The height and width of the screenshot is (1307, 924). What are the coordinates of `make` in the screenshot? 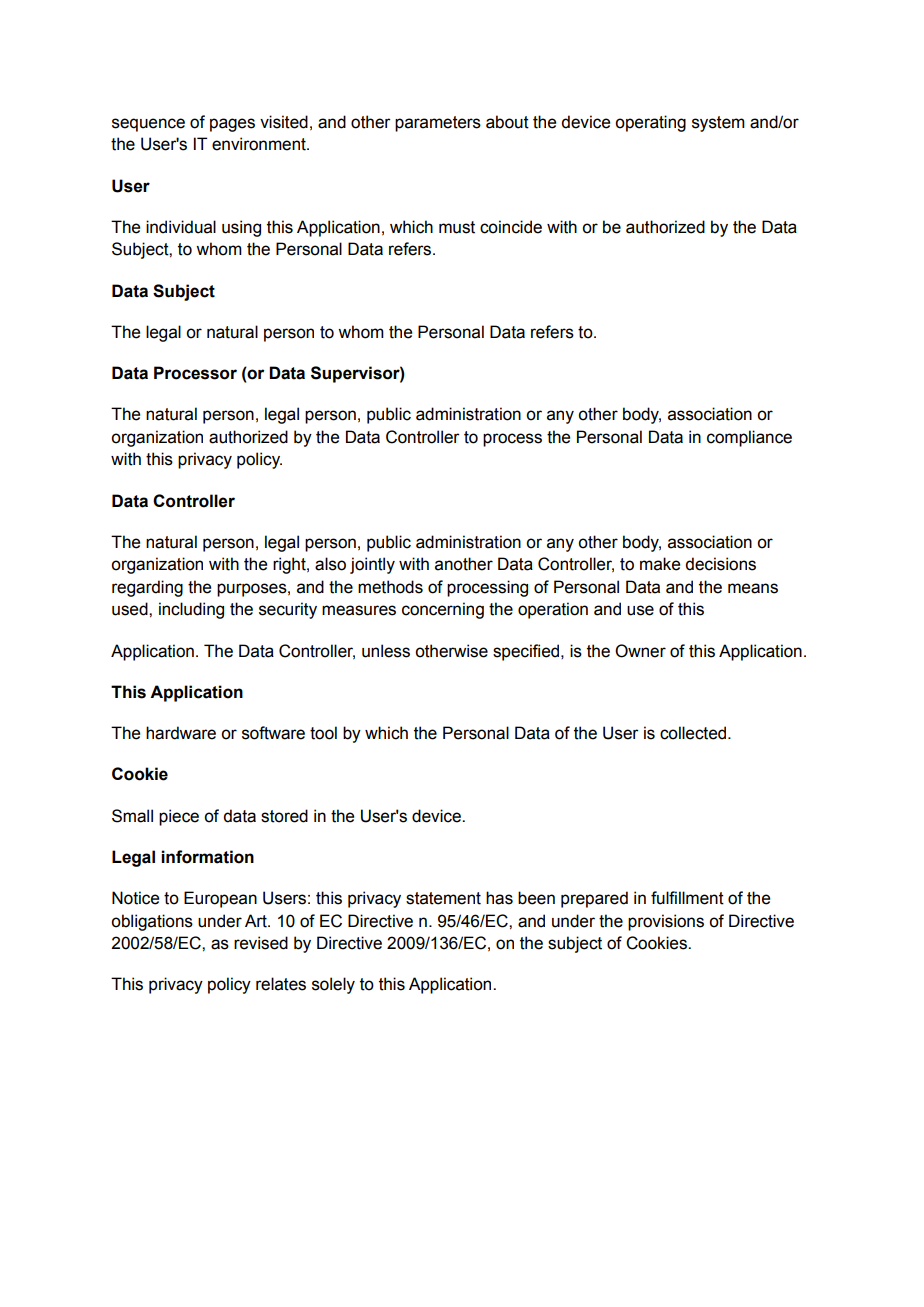 It's located at (660, 564).
